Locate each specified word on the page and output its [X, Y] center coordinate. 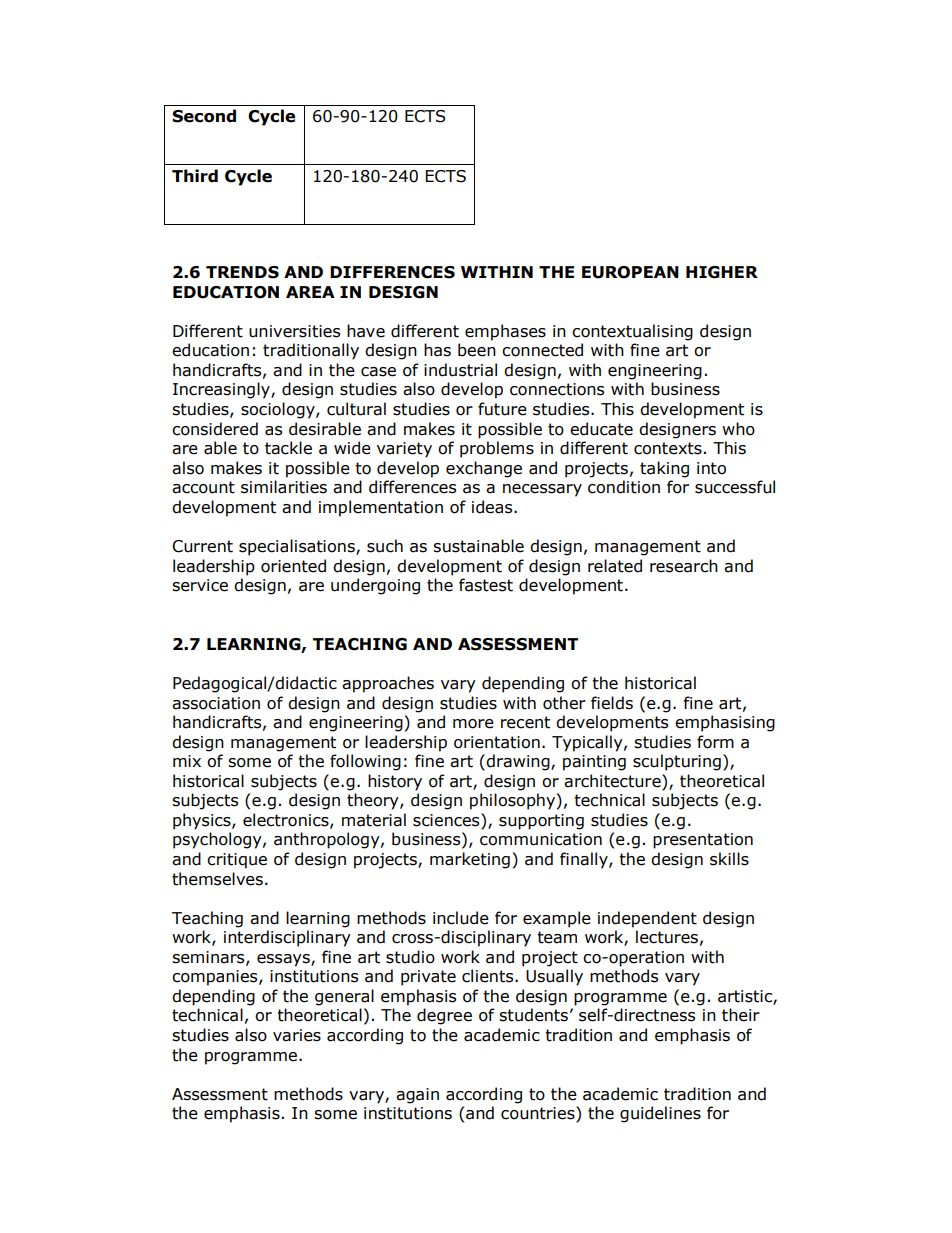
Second [204, 116]
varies [297, 1035]
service [200, 585]
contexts [668, 448]
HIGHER [722, 272]
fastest [486, 585]
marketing [470, 860]
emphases [505, 332]
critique [237, 861]
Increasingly [222, 390]
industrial [460, 370]
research [684, 566]
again [417, 1096]
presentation [703, 841]
